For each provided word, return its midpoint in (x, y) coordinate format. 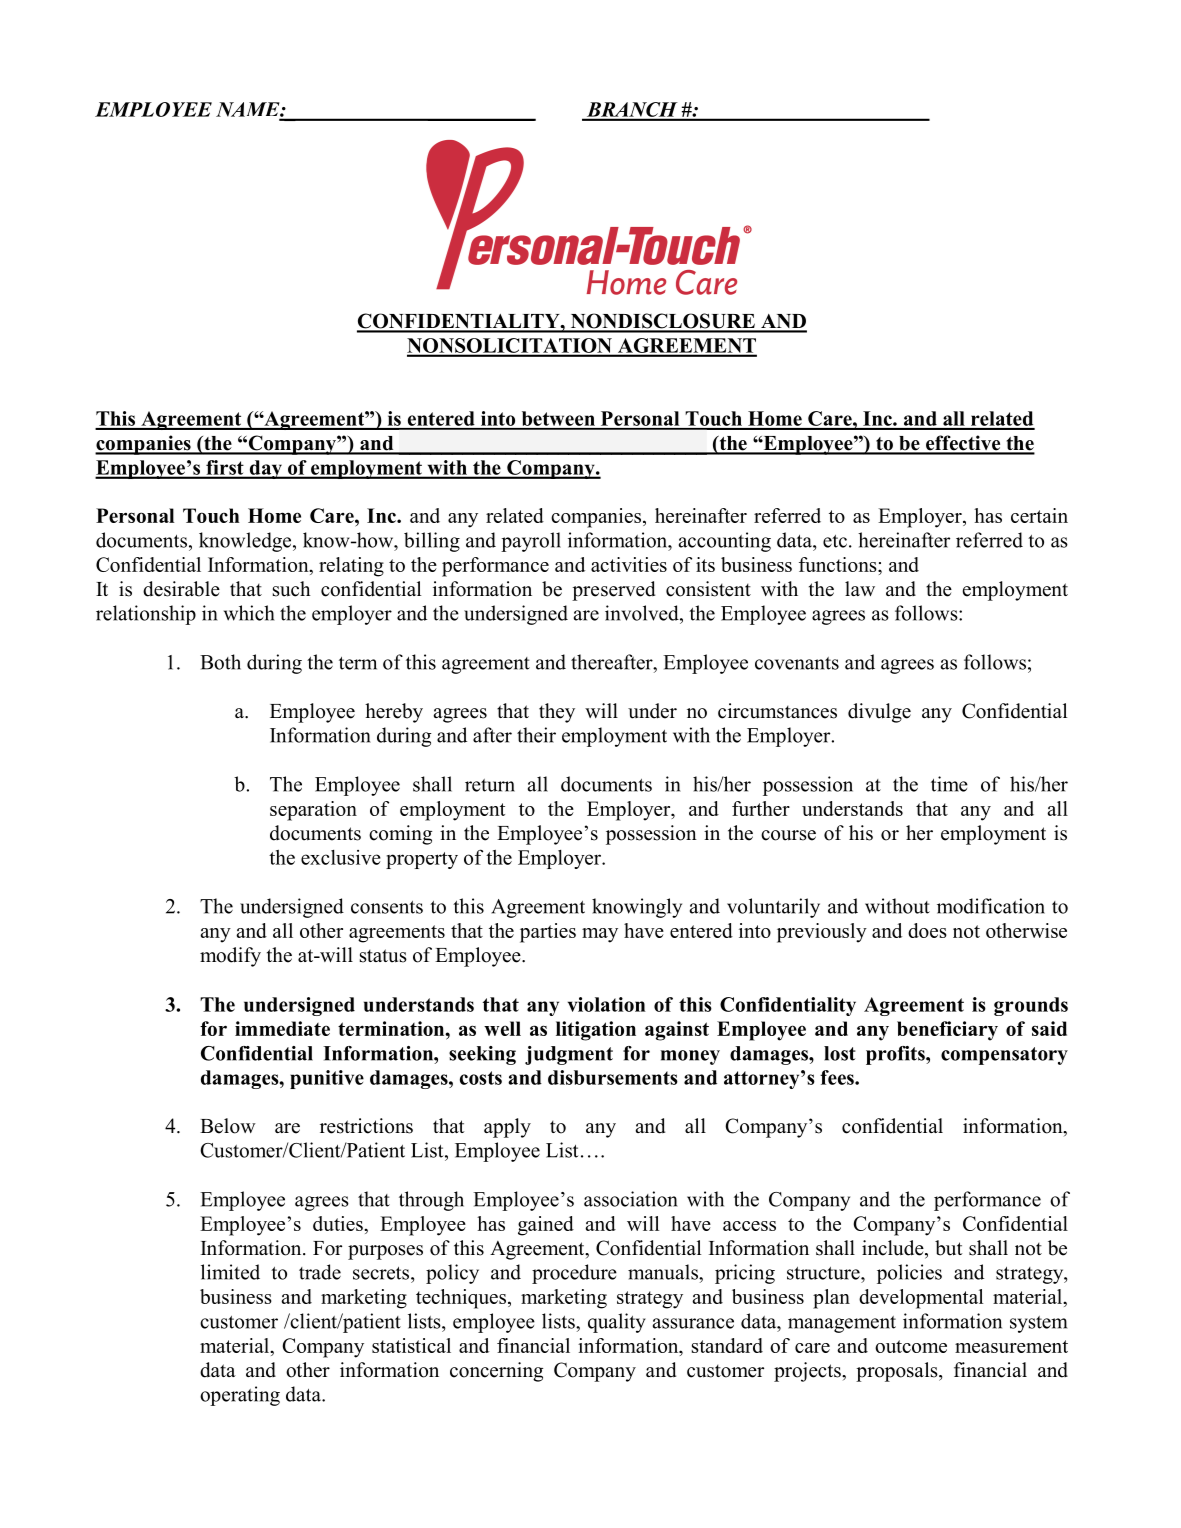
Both (220, 662)
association (631, 1199)
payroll (531, 542)
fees (838, 1077)
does (927, 930)
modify (230, 957)
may (600, 935)
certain (1039, 515)
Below (228, 1126)
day (265, 469)
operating (240, 1396)
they (557, 713)
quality (617, 1323)
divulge (879, 713)
